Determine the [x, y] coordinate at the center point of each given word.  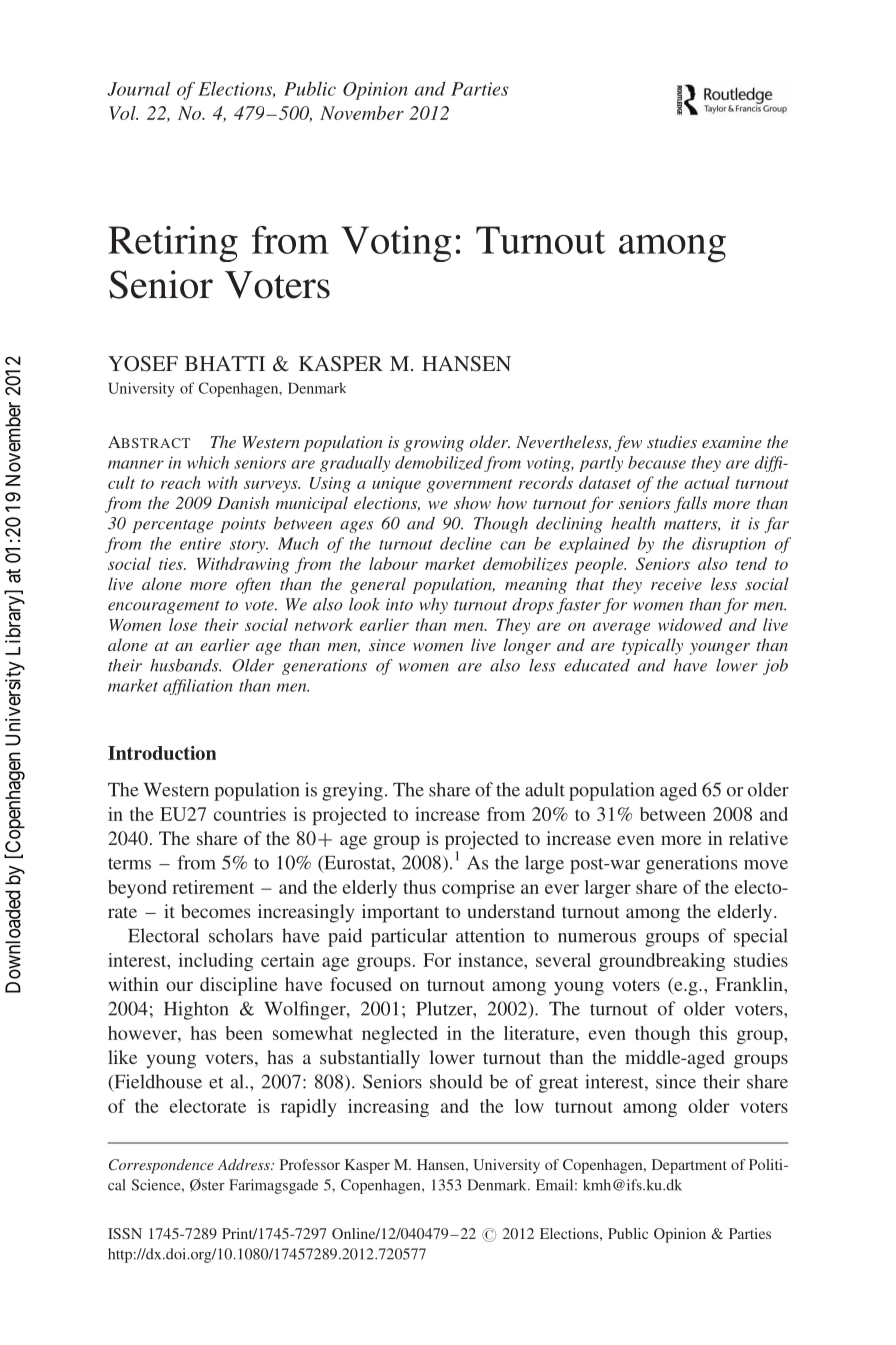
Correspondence [161, 1166]
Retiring [173, 244]
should [456, 1081]
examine [732, 442]
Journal [138, 89]
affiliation [198, 687]
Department [689, 1166]
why [433, 606]
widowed [690, 624]
